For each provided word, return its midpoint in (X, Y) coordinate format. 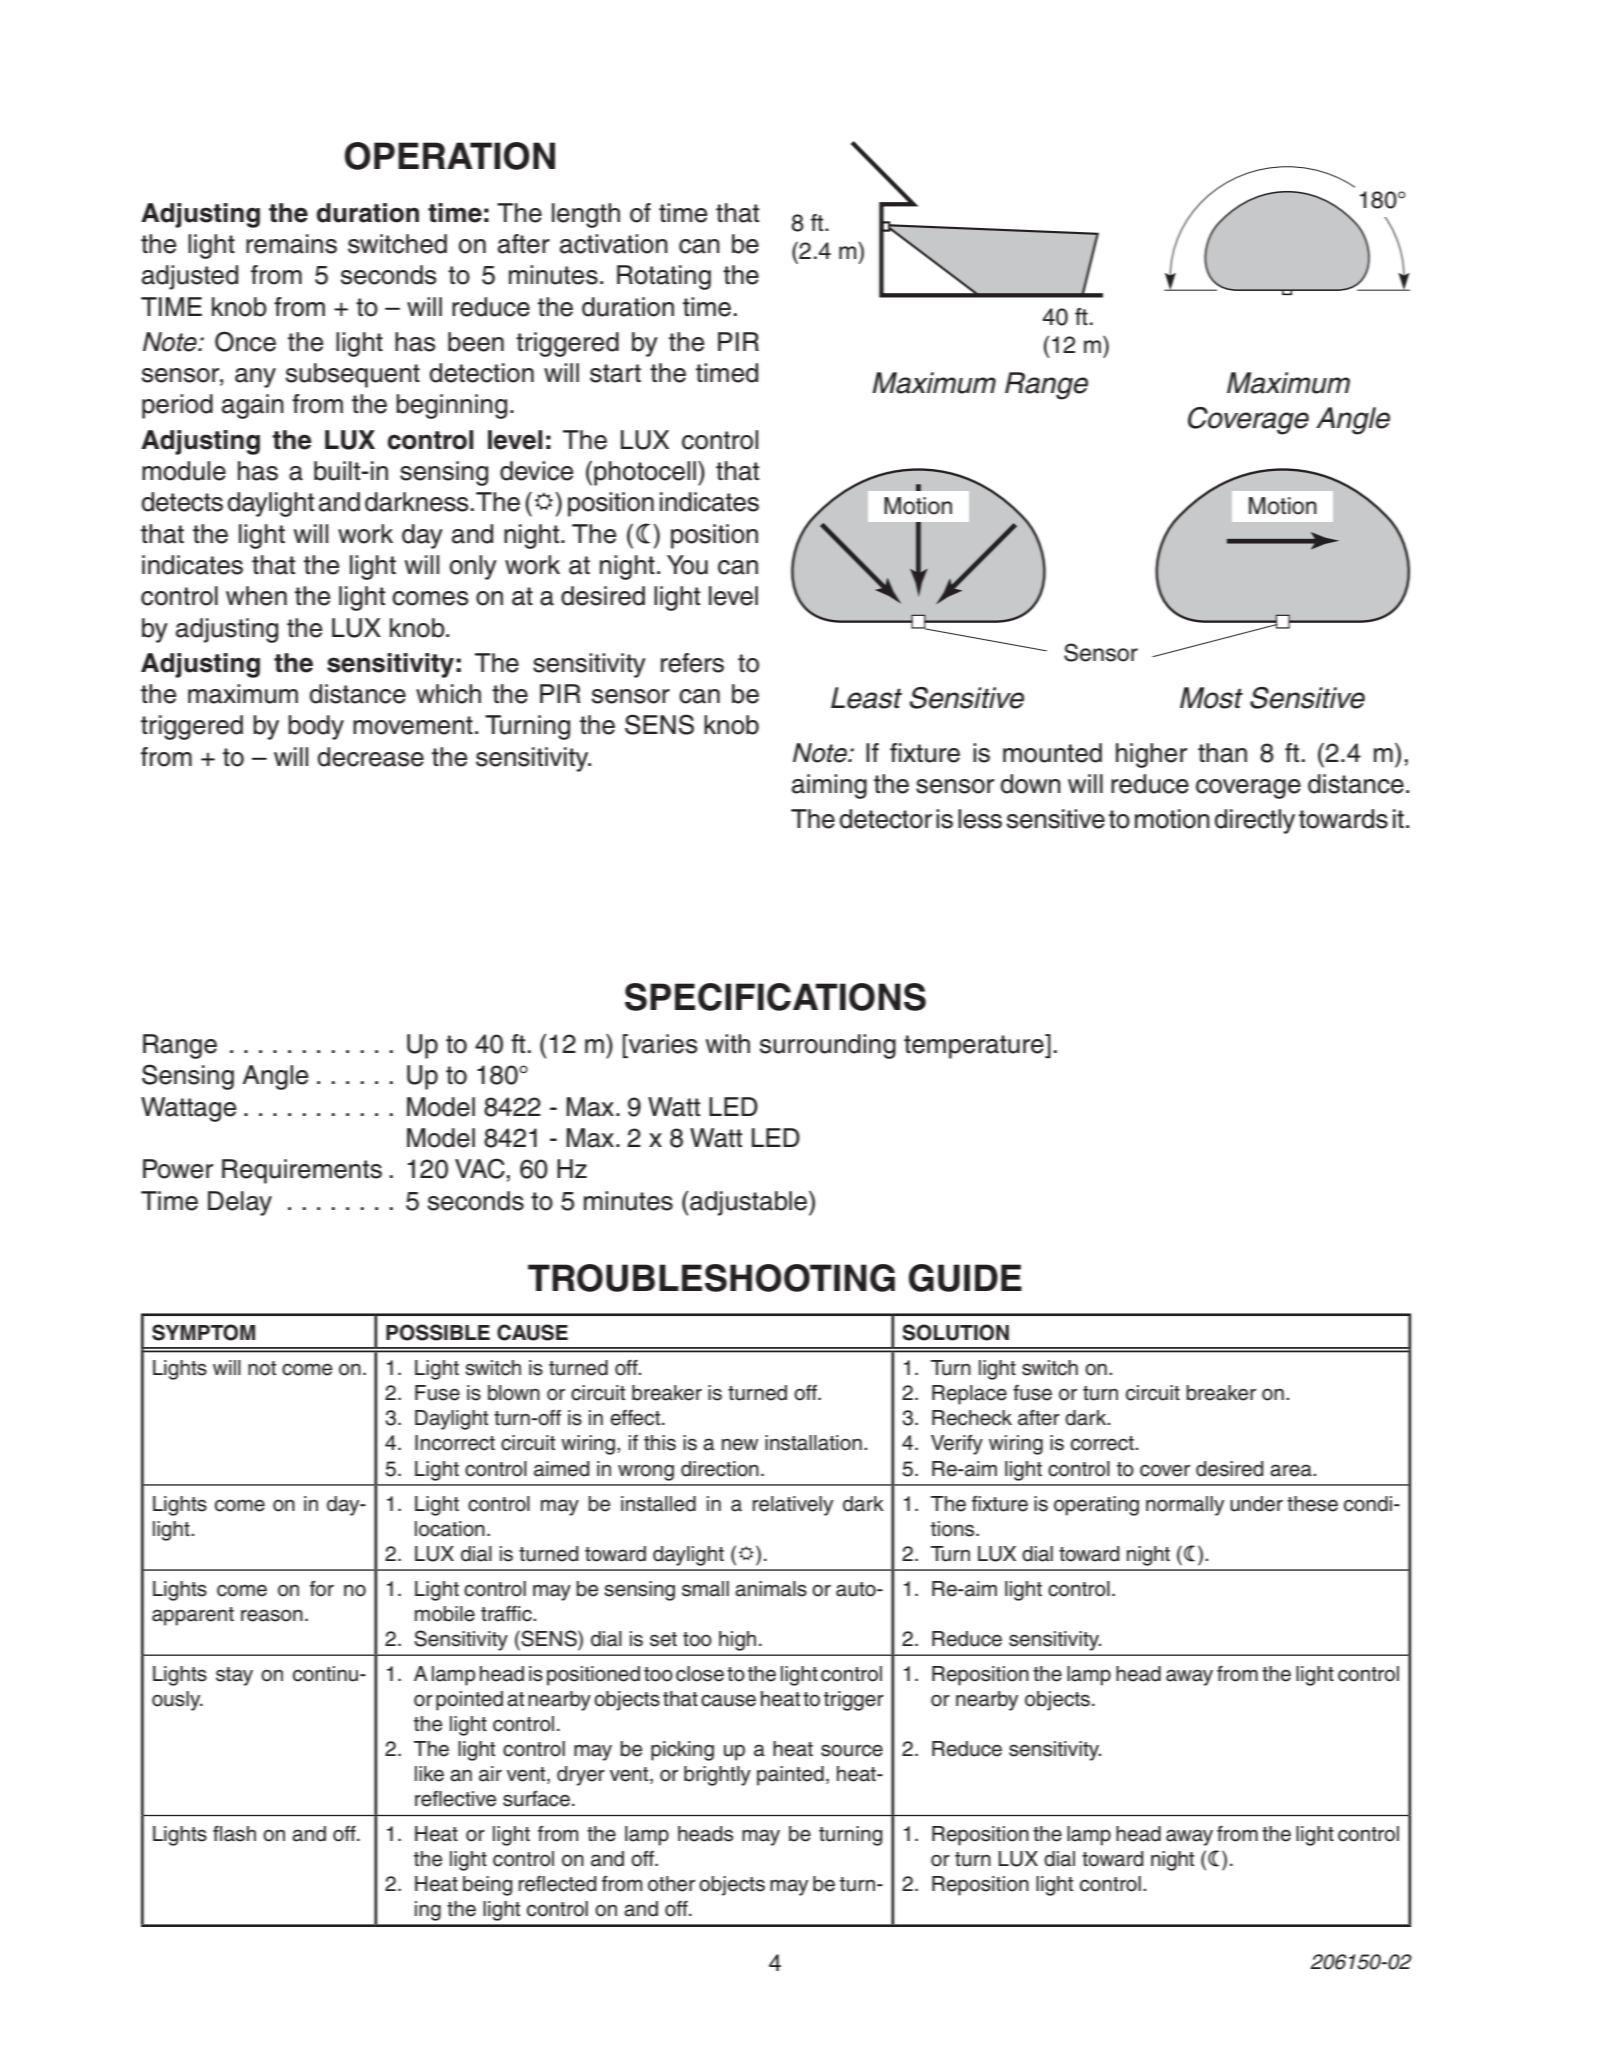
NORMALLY (1185, 1506)
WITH (728, 1043)
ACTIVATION (614, 244)
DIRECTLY (1255, 821)
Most (1211, 698)
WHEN (256, 596)
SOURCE (852, 1750)
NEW (740, 1445)
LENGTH (586, 215)
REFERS (692, 663)
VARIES (661, 1044)
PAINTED (790, 1776)
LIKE (429, 1774)
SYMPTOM (203, 1332)
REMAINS (291, 244)
